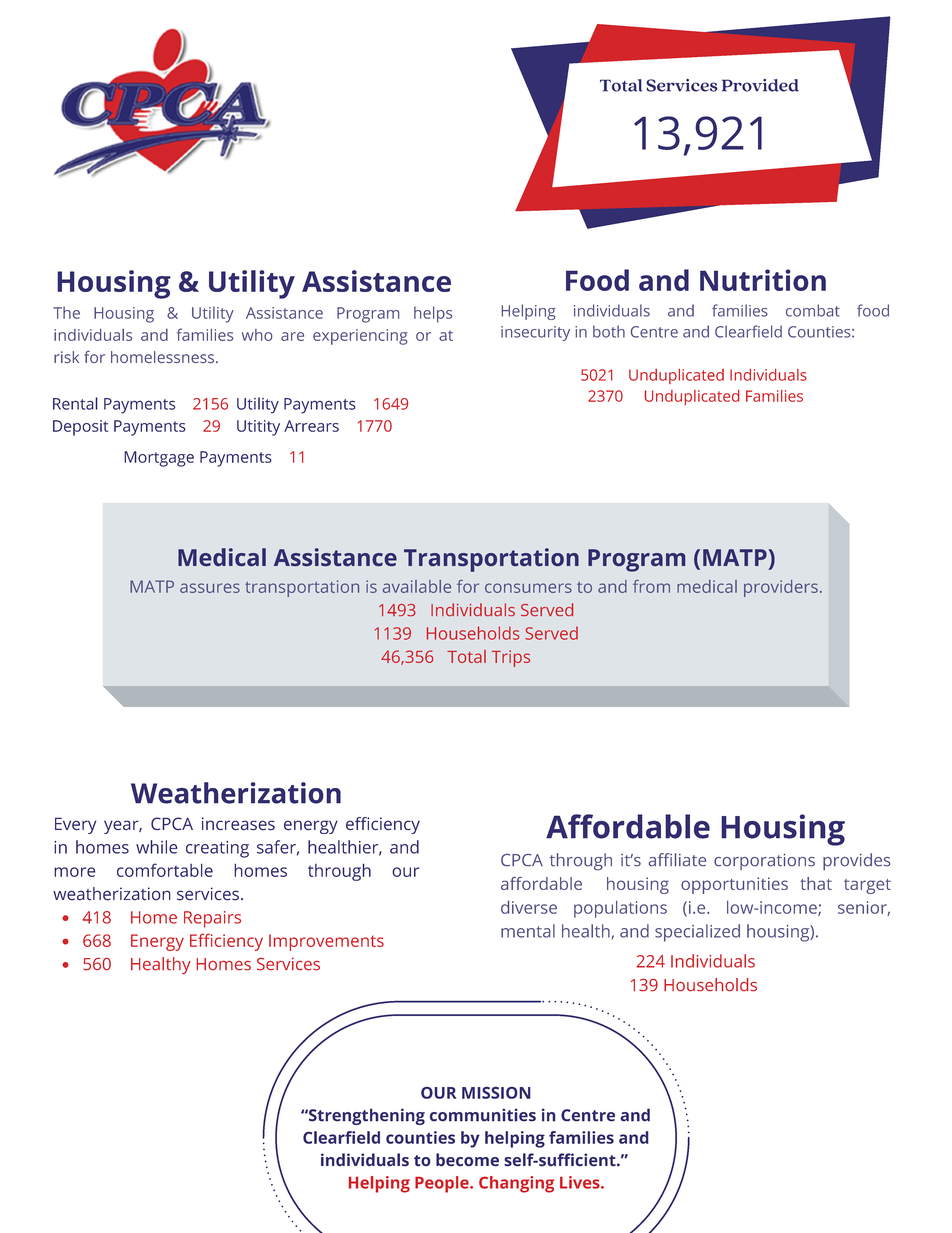 The width and height of the document is (952, 1233). I want to click on Trips, so click(511, 658).
